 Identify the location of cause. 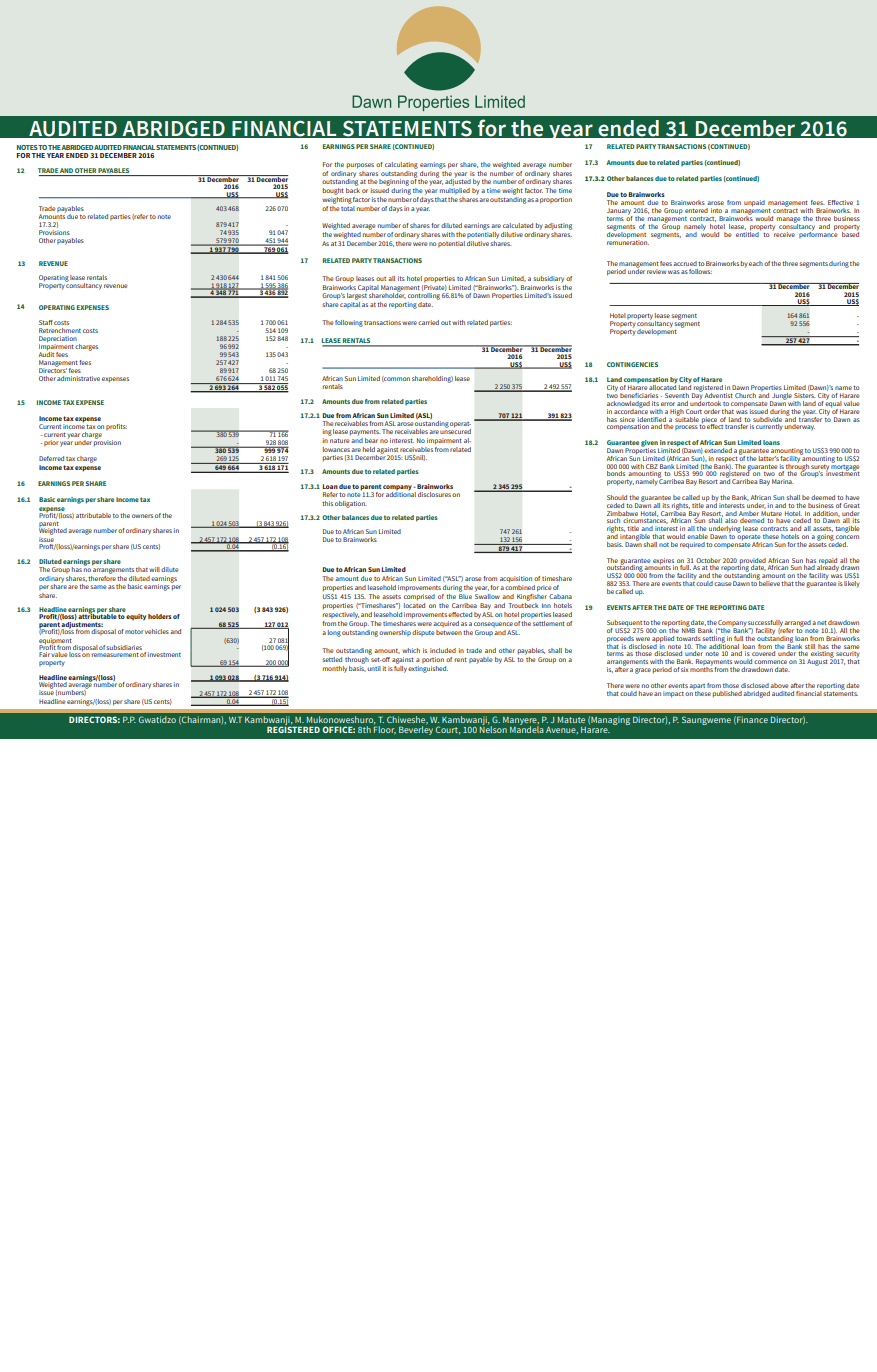
(723, 584).
